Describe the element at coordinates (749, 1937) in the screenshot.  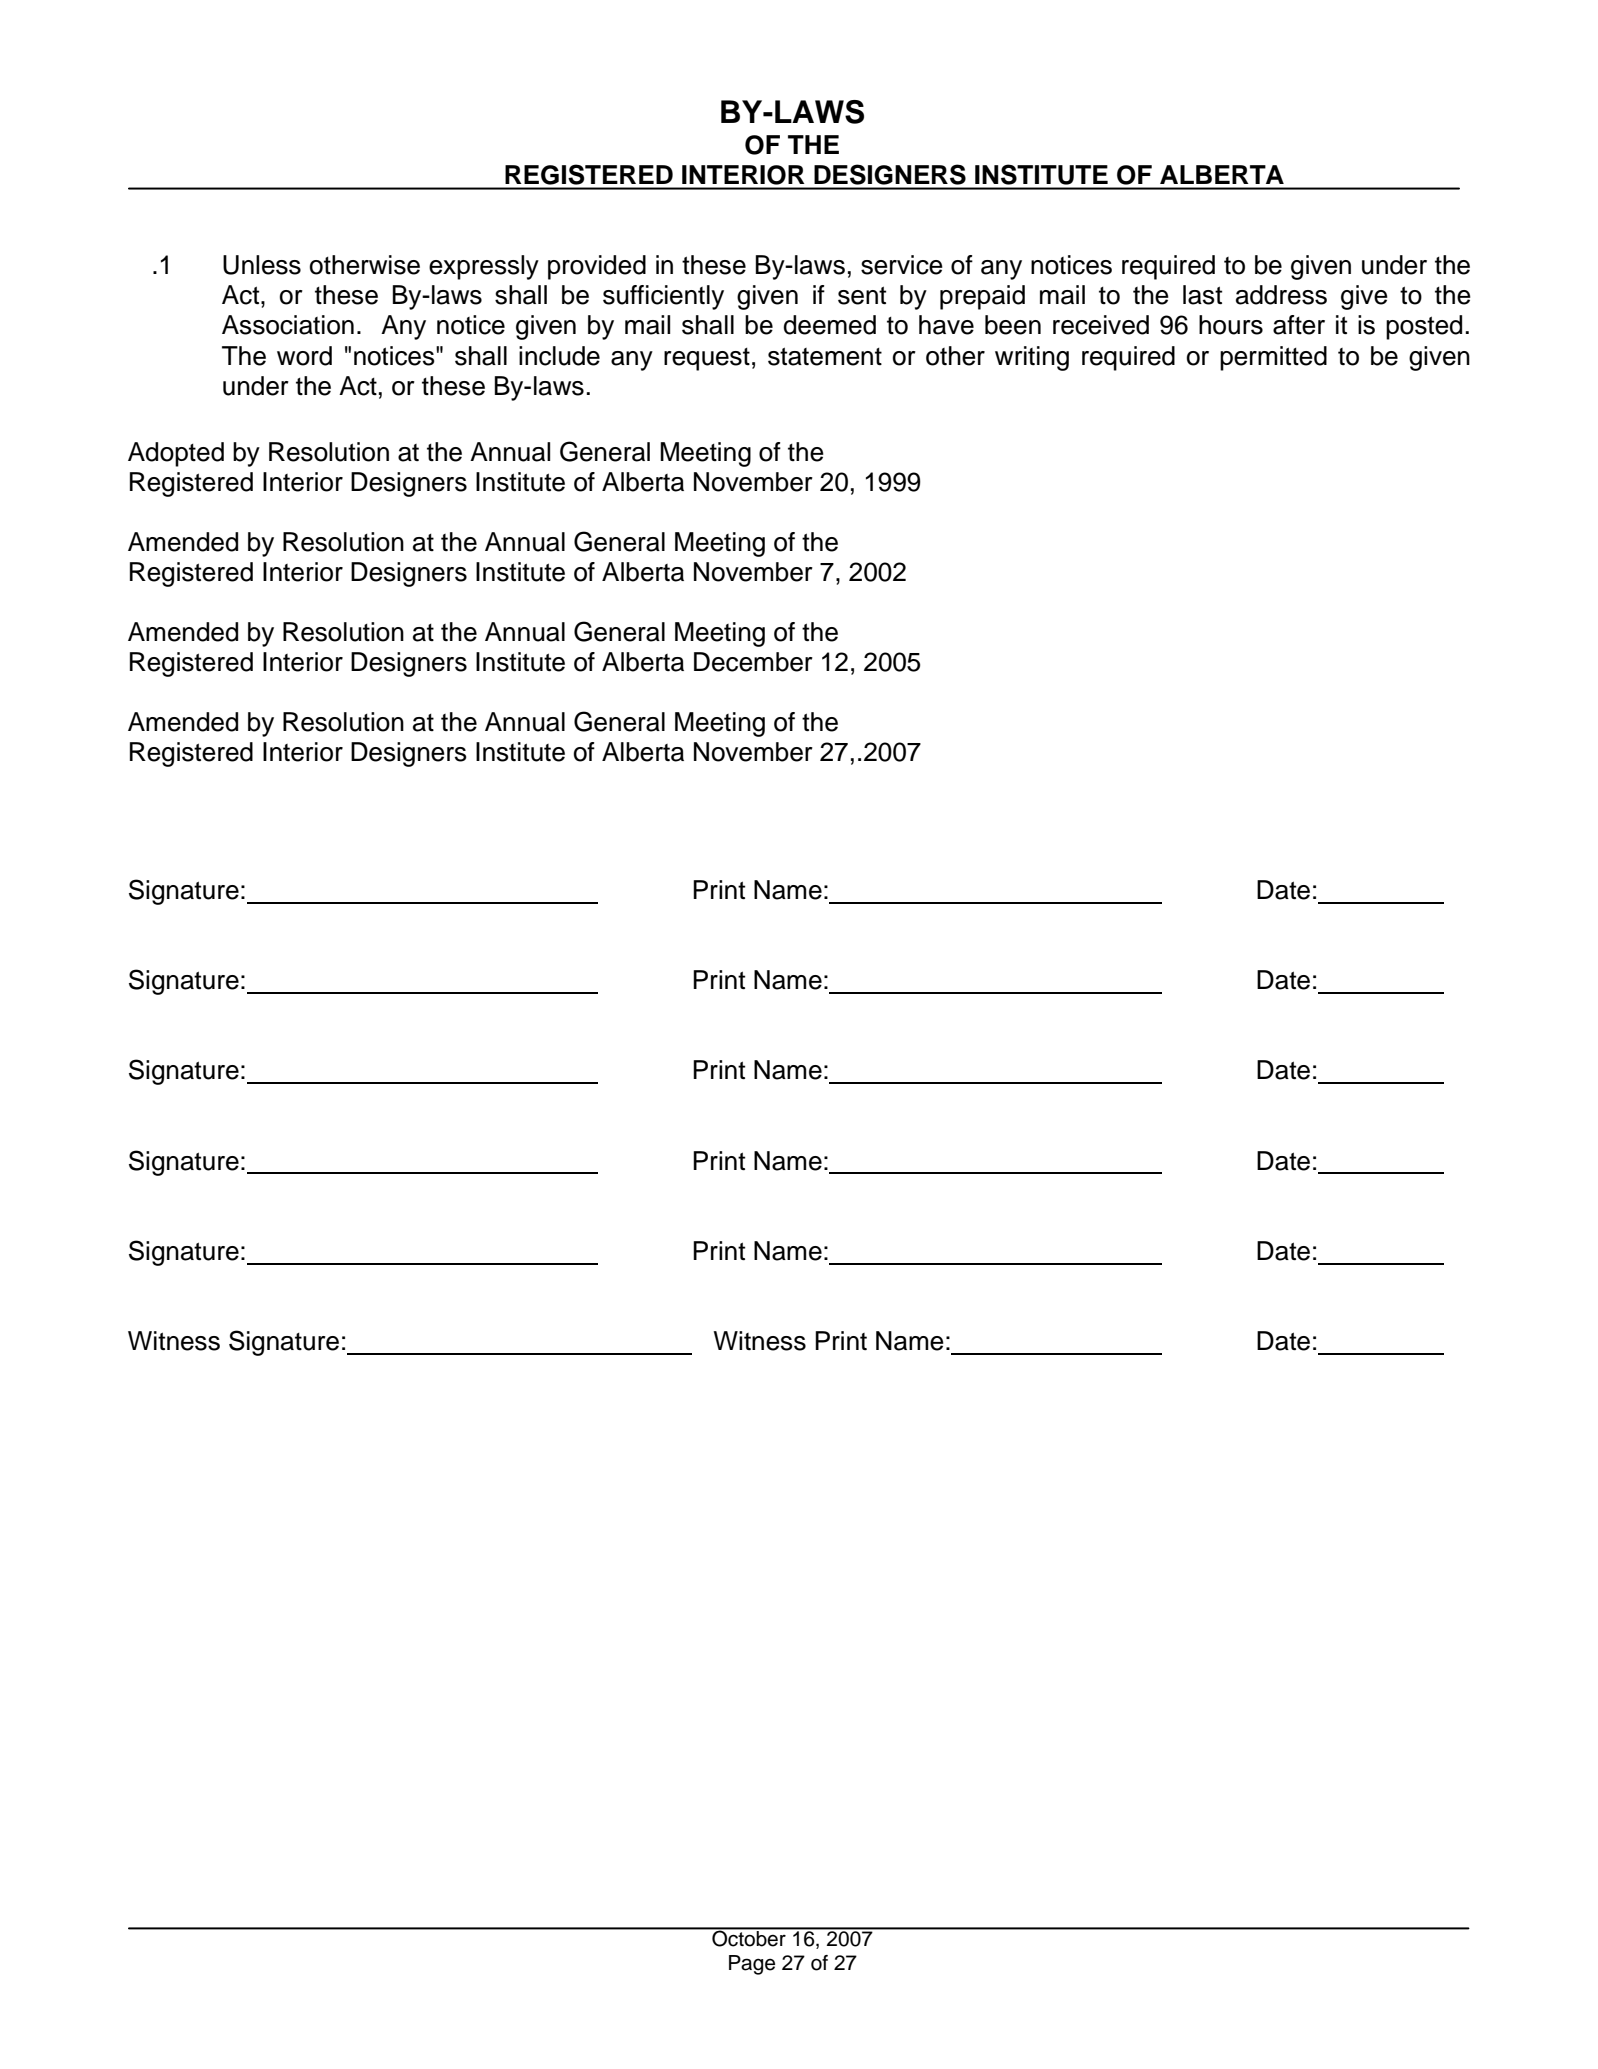
I see `October` at that location.
